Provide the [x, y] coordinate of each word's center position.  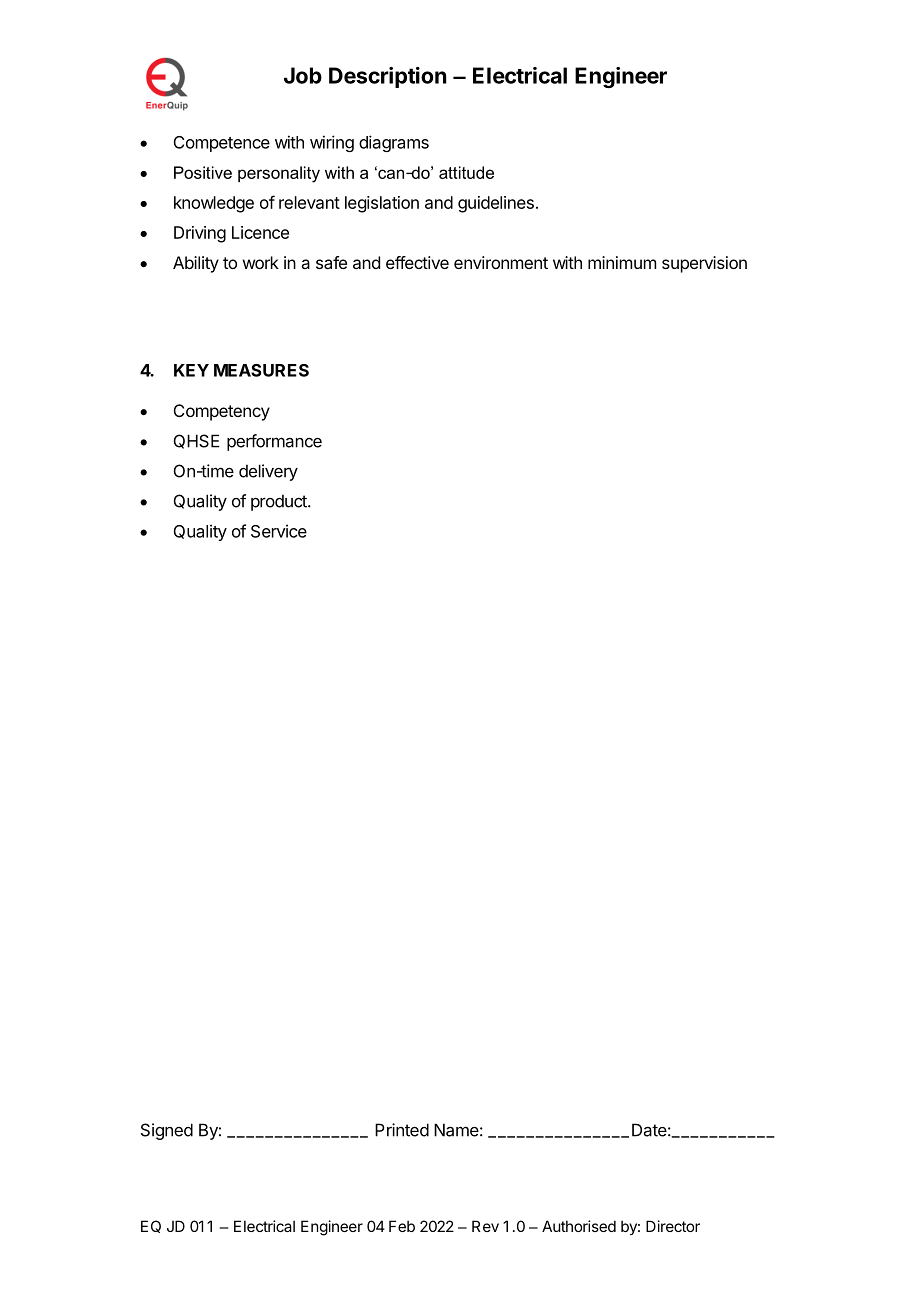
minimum [622, 262]
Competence [222, 144]
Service [279, 531]
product [280, 502]
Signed [167, 1131]
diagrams [394, 143]
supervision [704, 264]
